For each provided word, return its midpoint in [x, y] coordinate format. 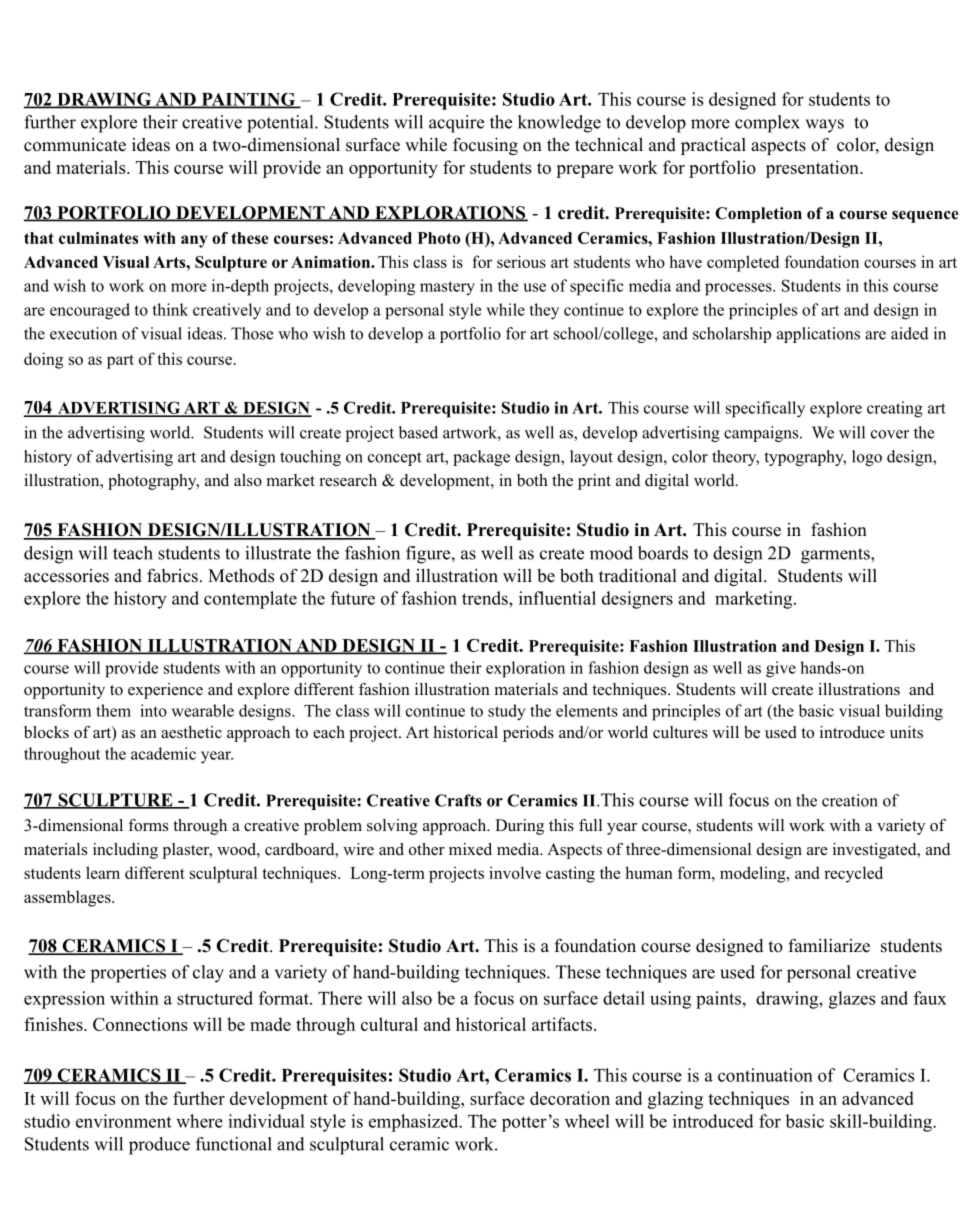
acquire [456, 124]
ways [825, 126]
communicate [75, 145]
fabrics [172, 575]
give [781, 669]
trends [486, 598]
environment [124, 1121]
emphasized [414, 1123]
